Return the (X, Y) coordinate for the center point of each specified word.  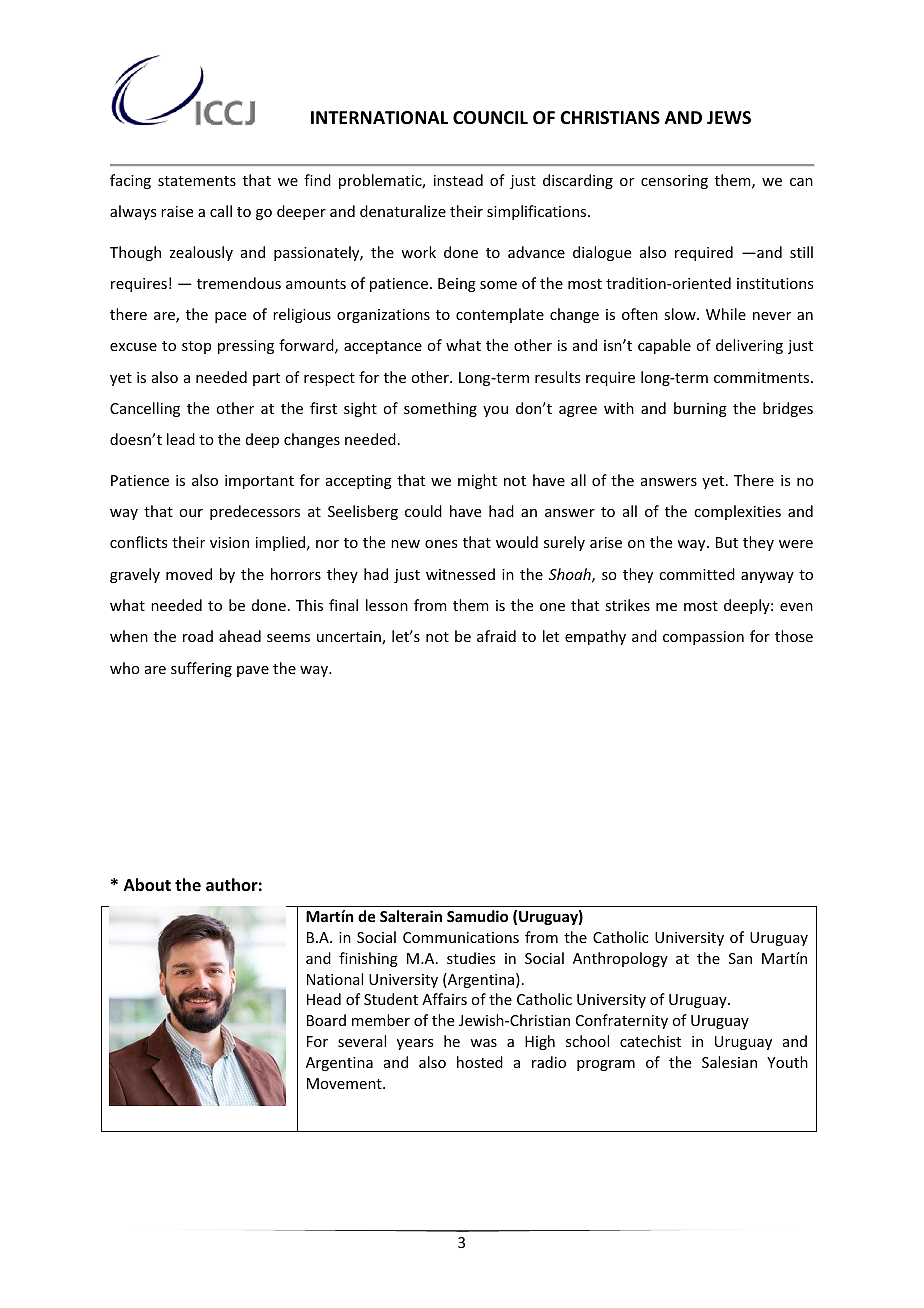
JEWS (729, 117)
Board (326, 1020)
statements (197, 181)
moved (189, 574)
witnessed (460, 574)
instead (458, 180)
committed (697, 574)
